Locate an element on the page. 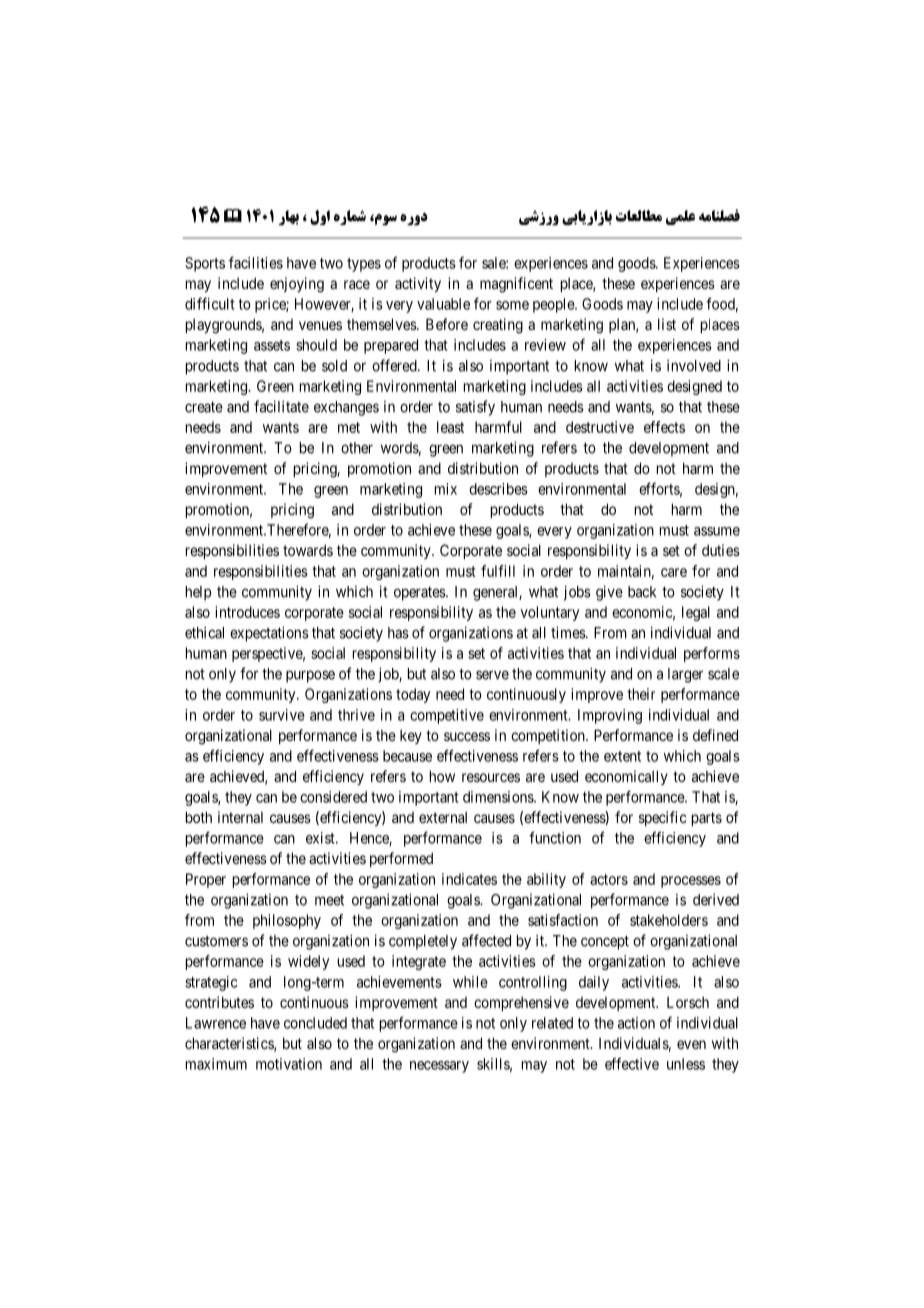  indicates is located at coordinates (469, 879).
